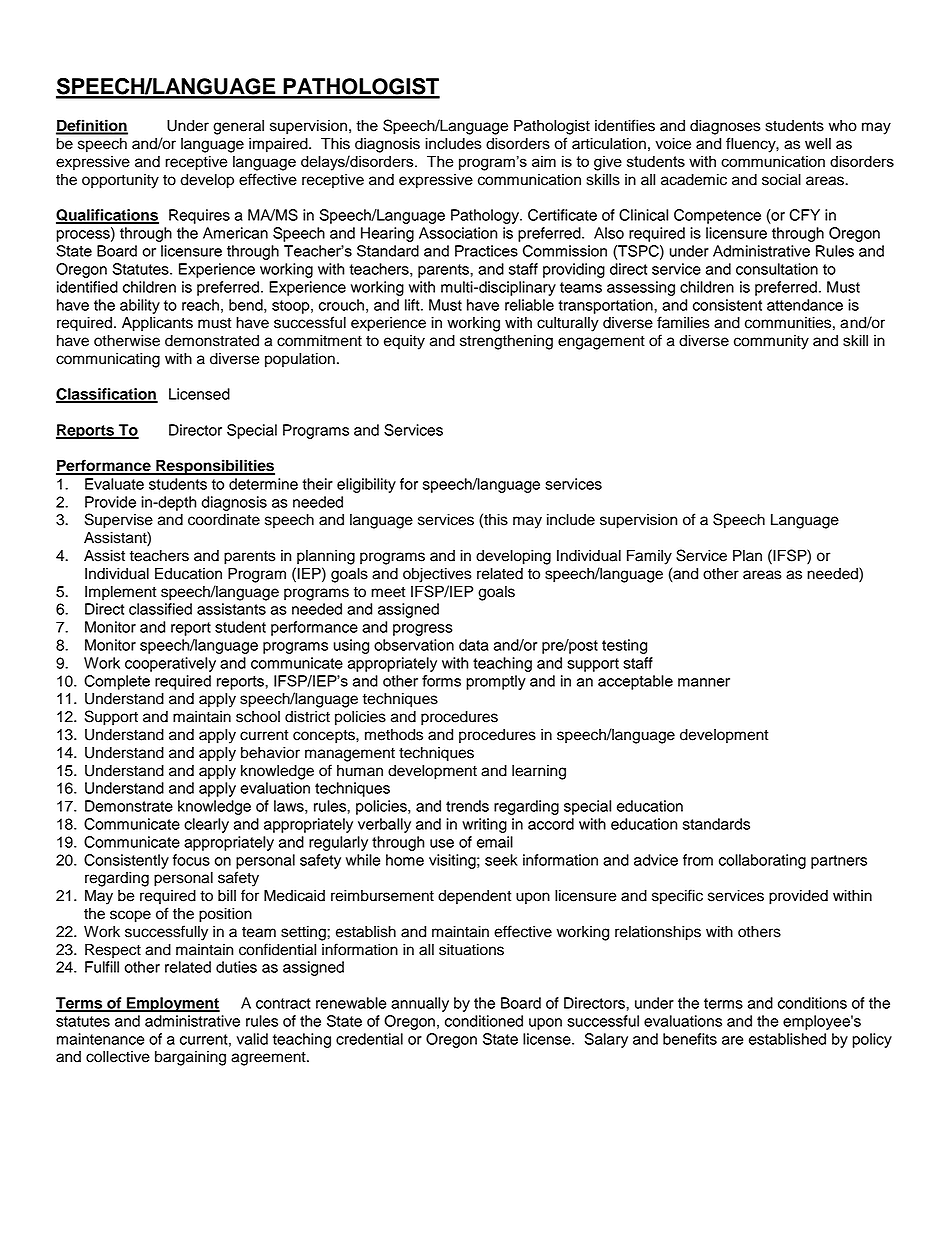 The image size is (952, 1233). What do you see at coordinates (818, 144) in the screenshot?
I see `well` at bounding box center [818, 144].
